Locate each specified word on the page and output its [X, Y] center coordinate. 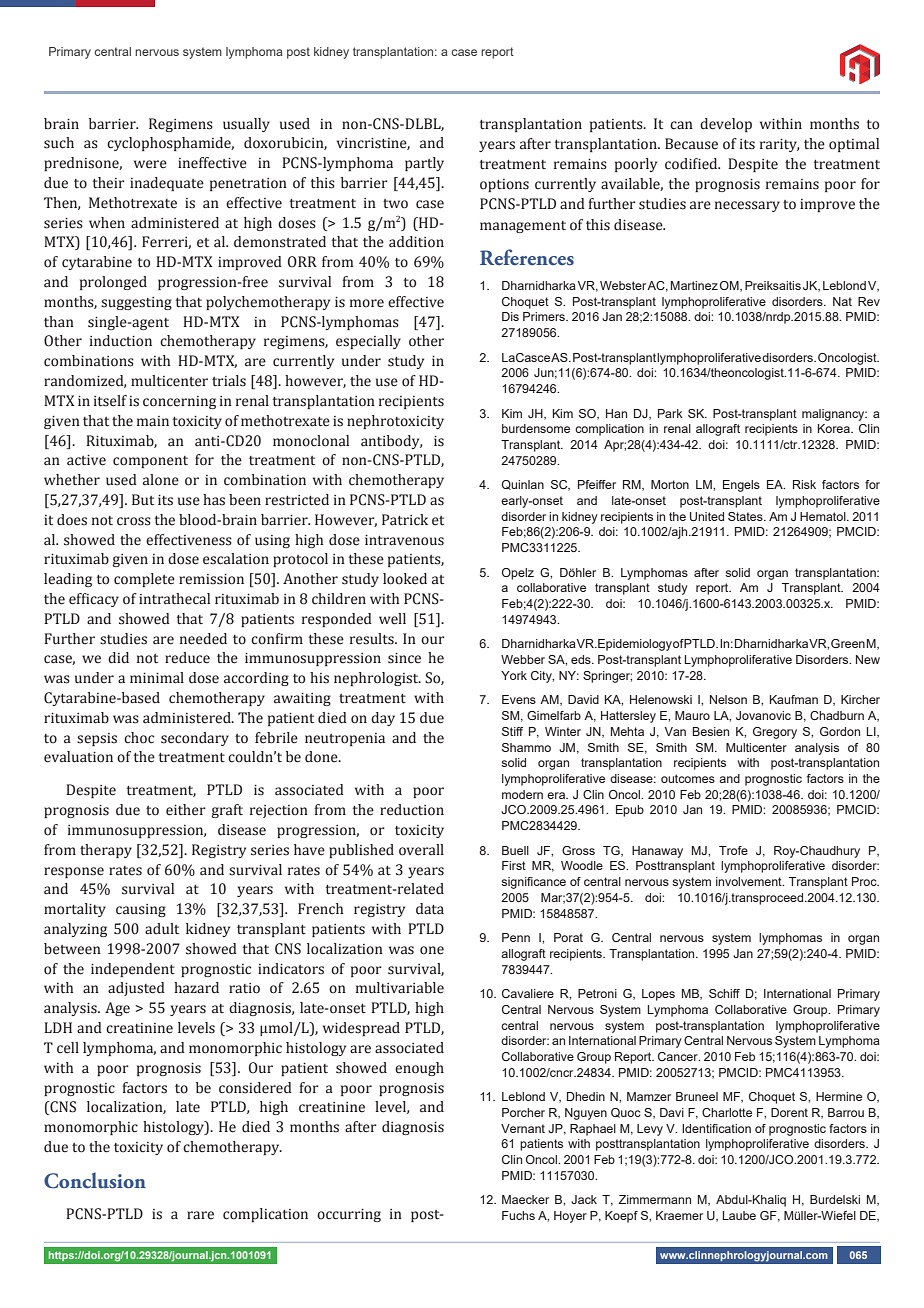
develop [726, 125]
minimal [157, 678]
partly [424, 164]
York [514, 675]
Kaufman [794, 699]
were [150, 164]
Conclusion [95, 1181]
